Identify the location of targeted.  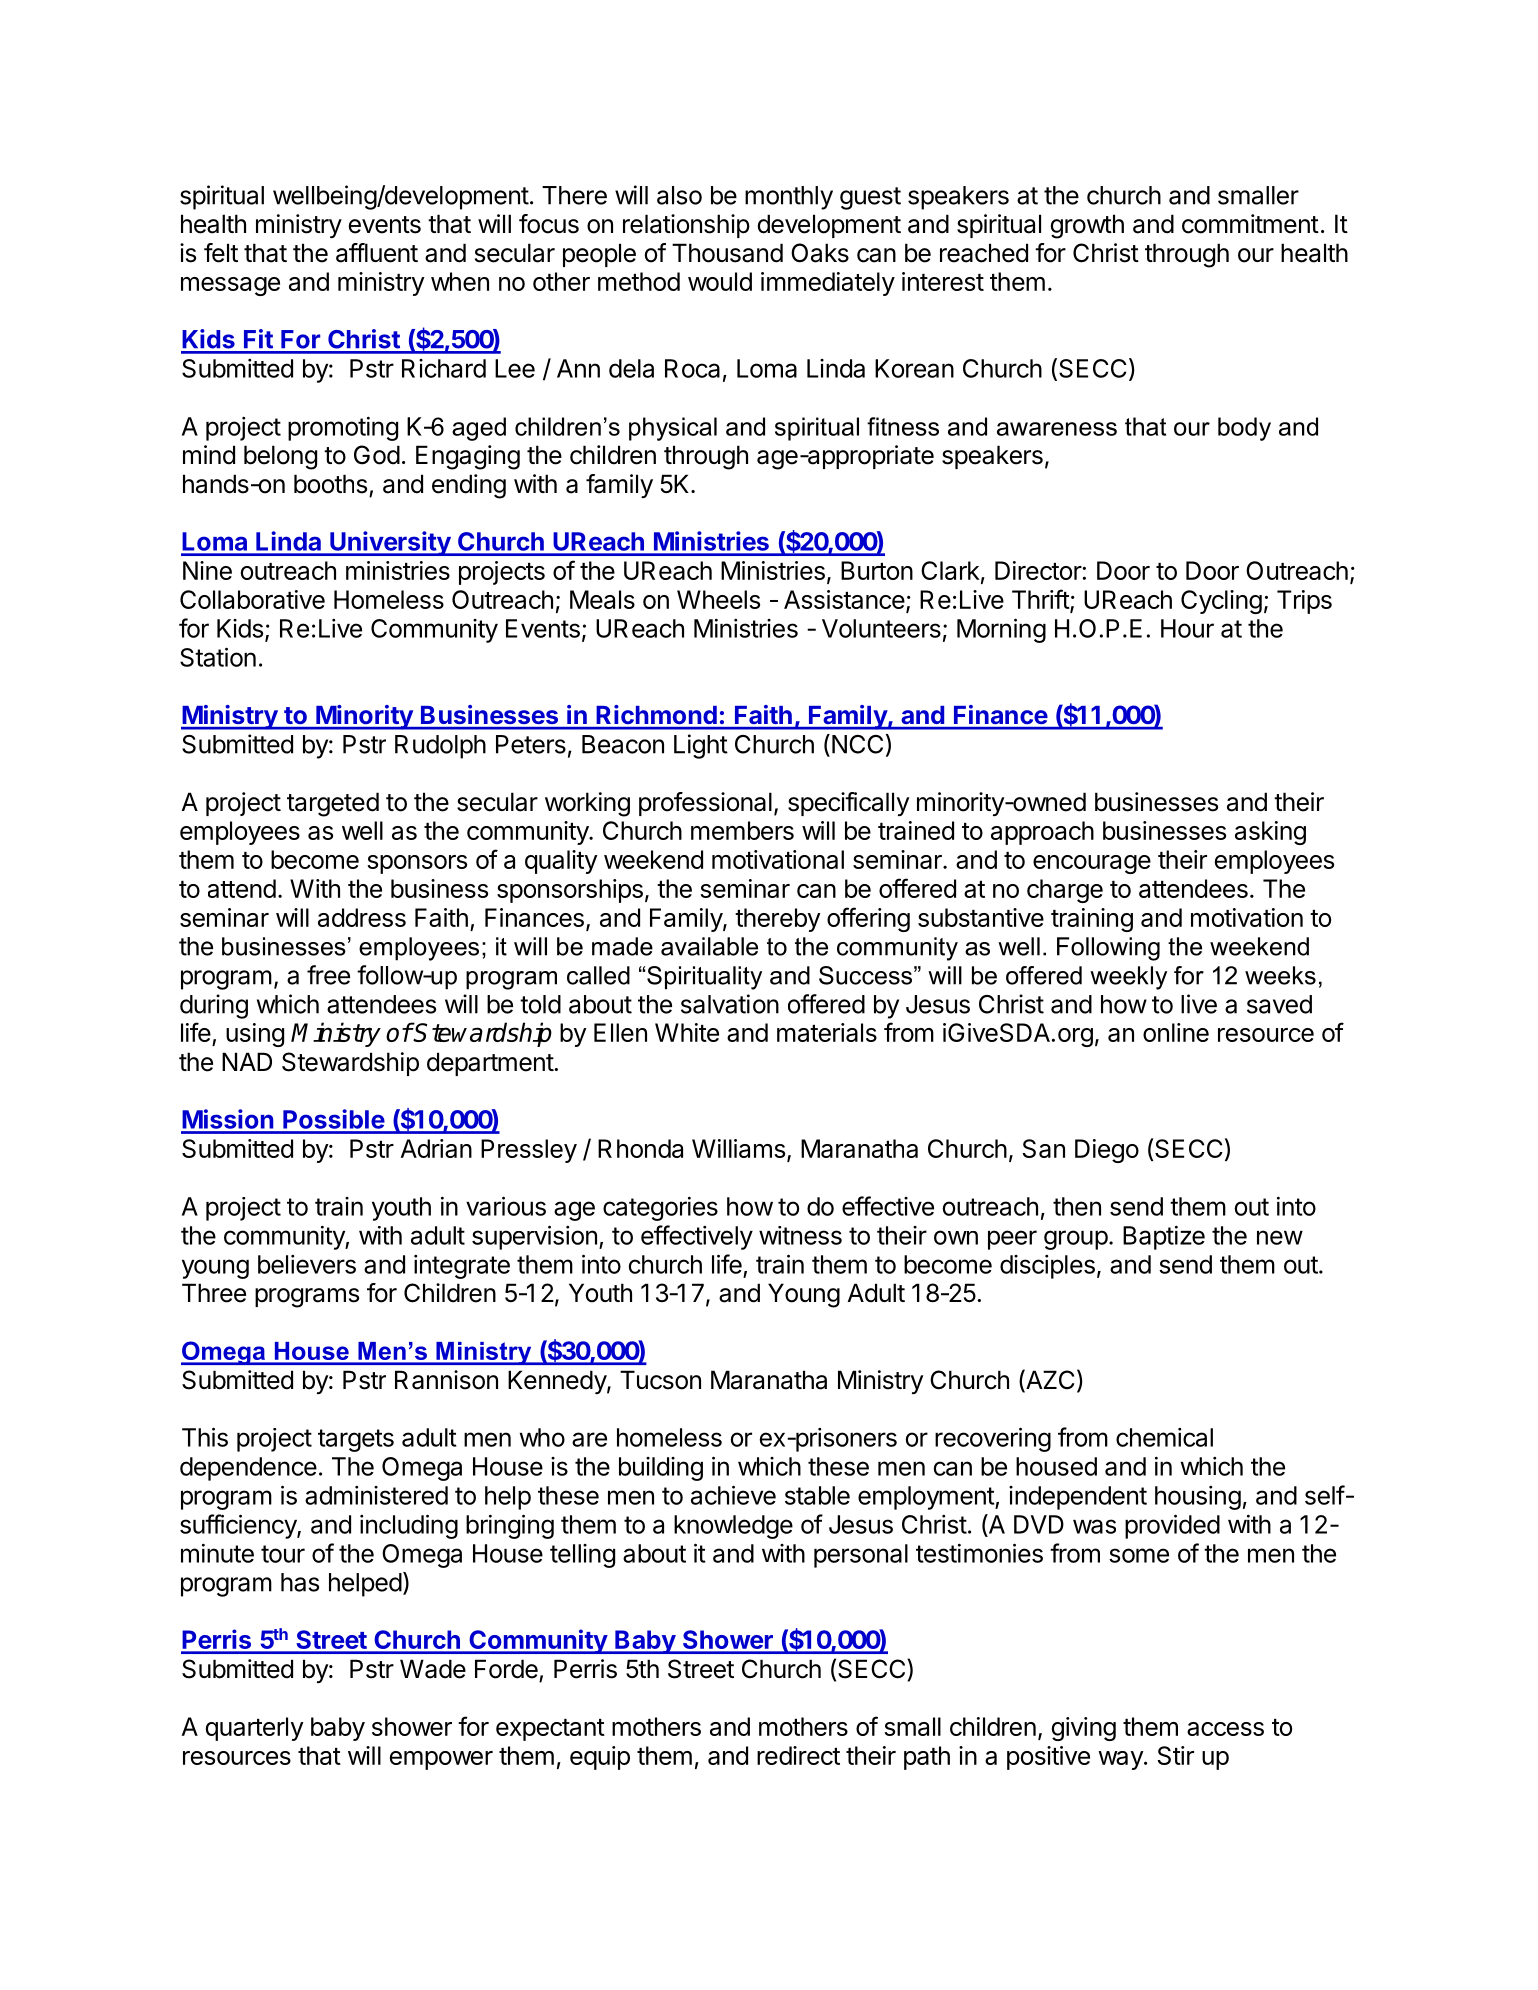
(333, 804).
